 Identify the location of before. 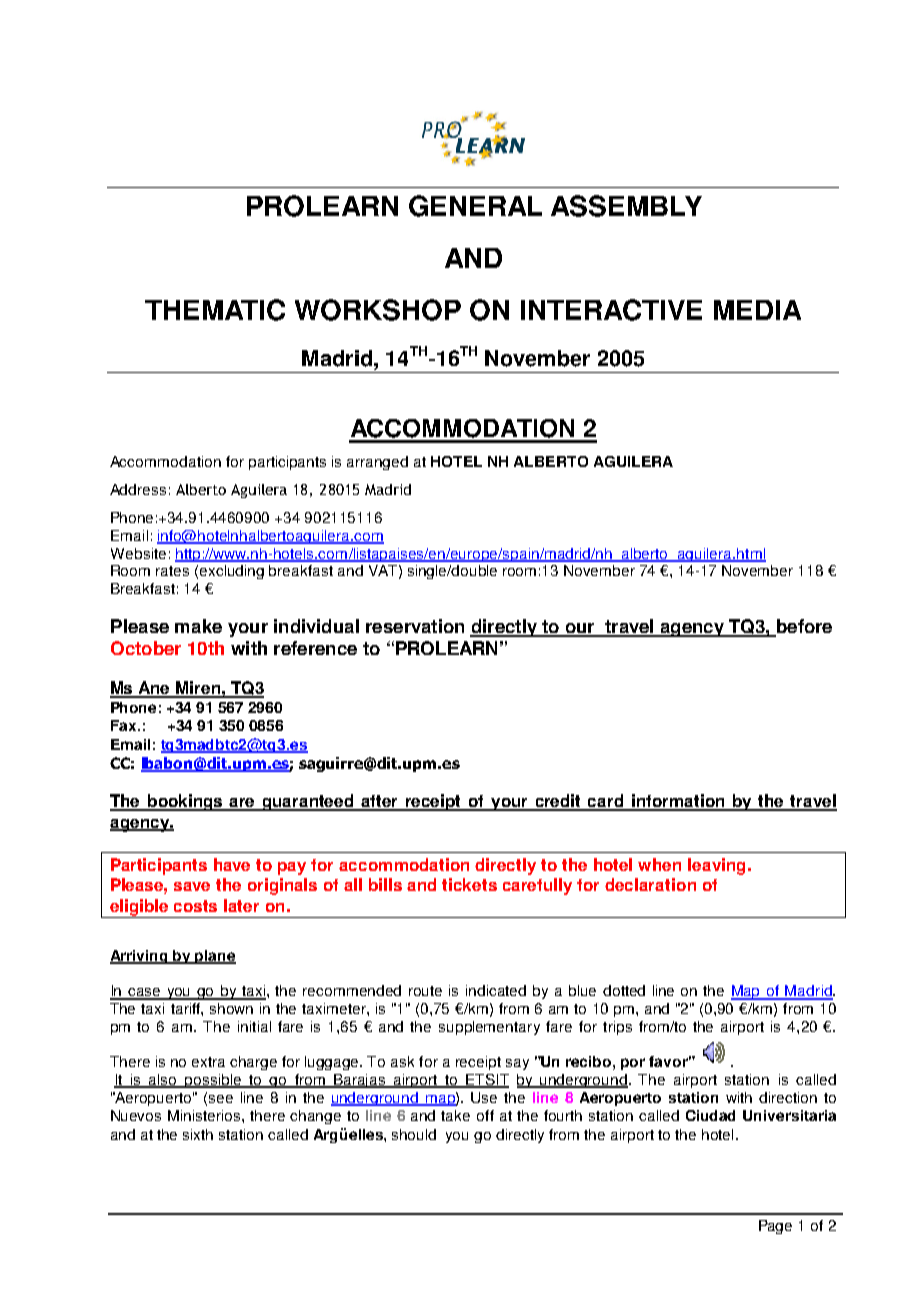
(803, 627).
